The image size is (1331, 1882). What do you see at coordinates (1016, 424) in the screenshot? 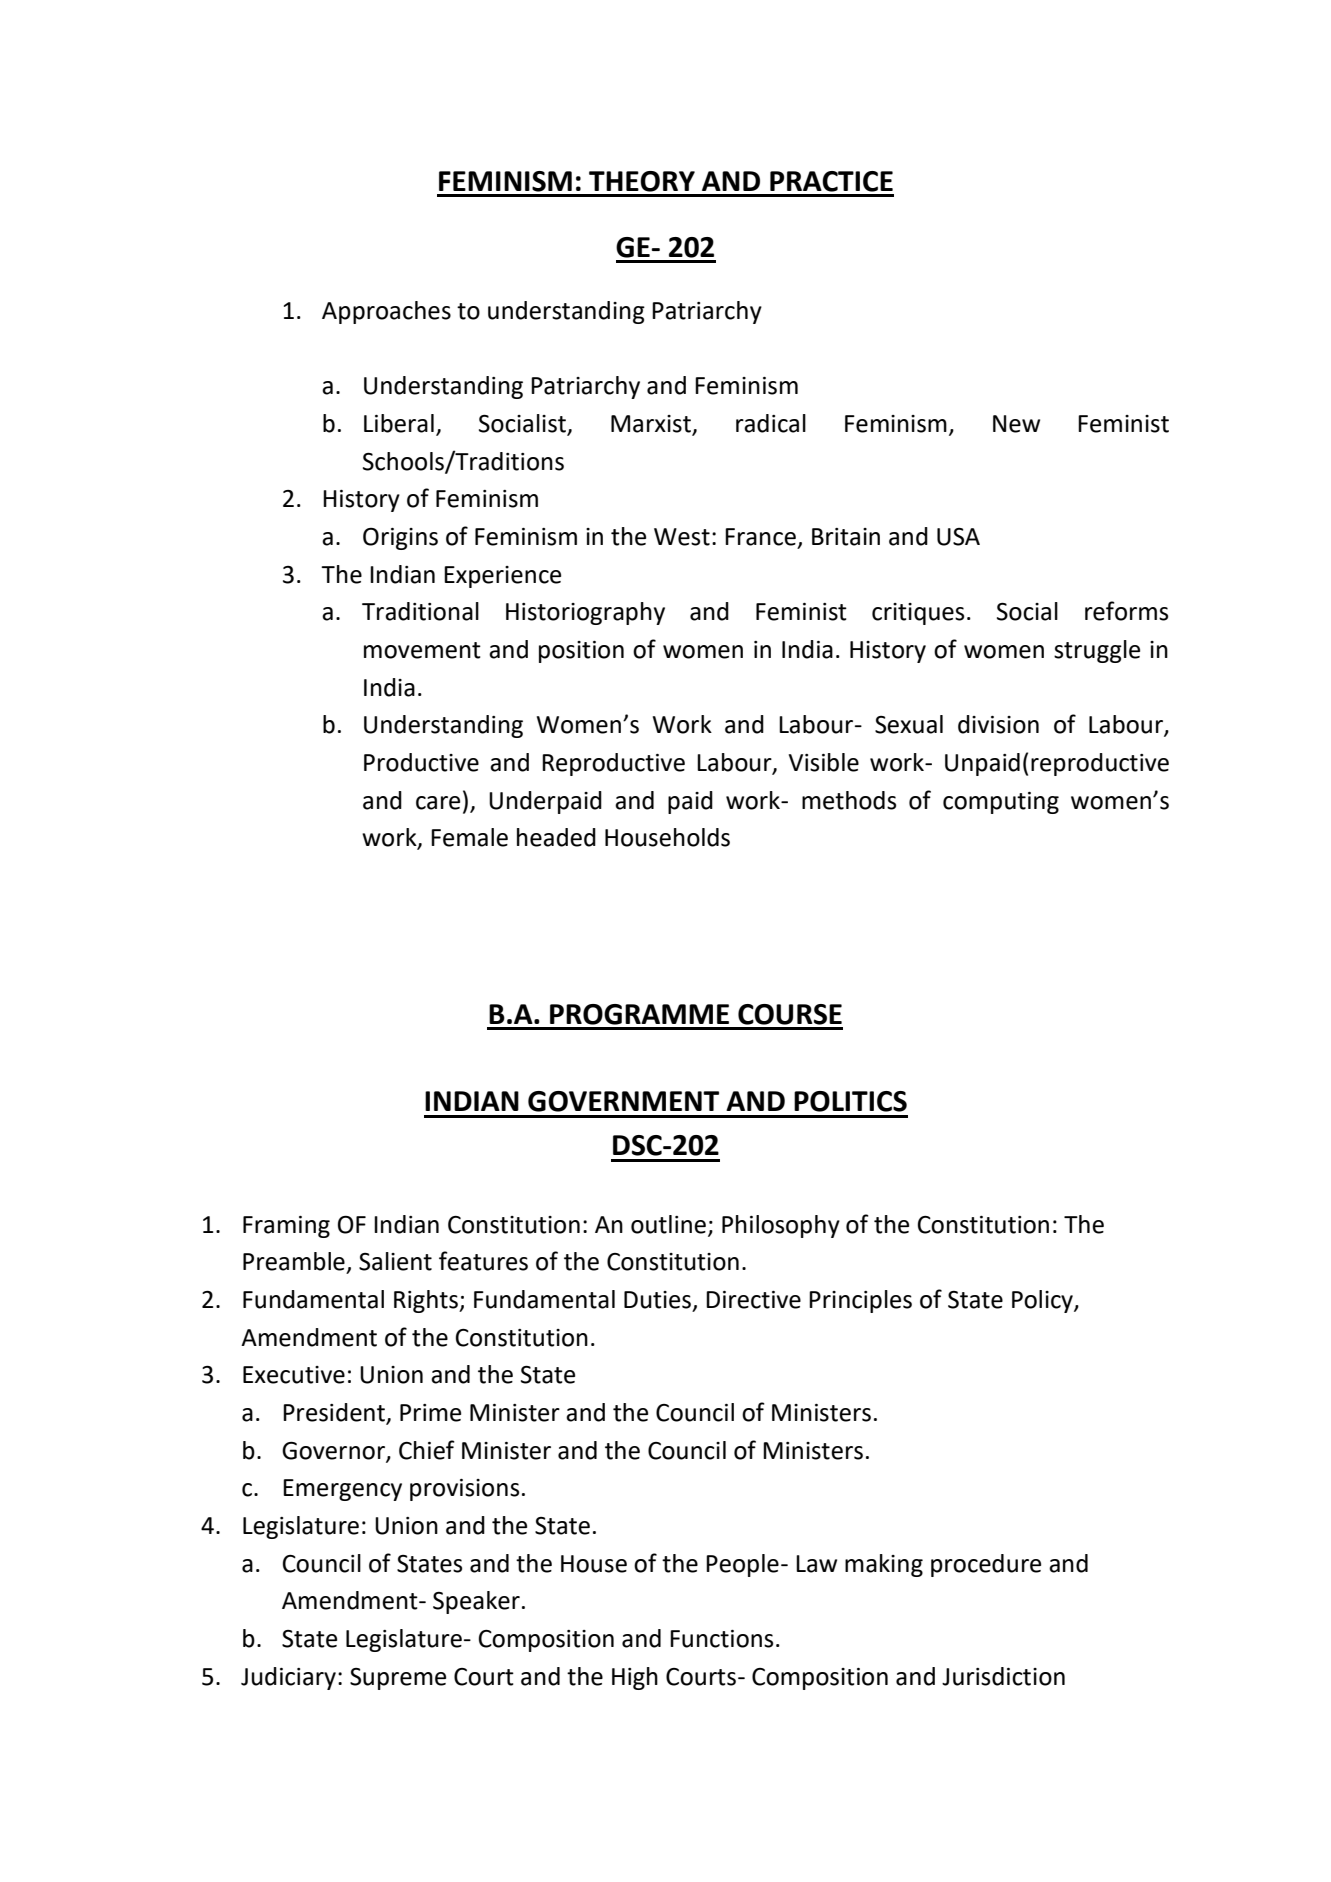
I see `New` at bounding box center [1016, 424].
